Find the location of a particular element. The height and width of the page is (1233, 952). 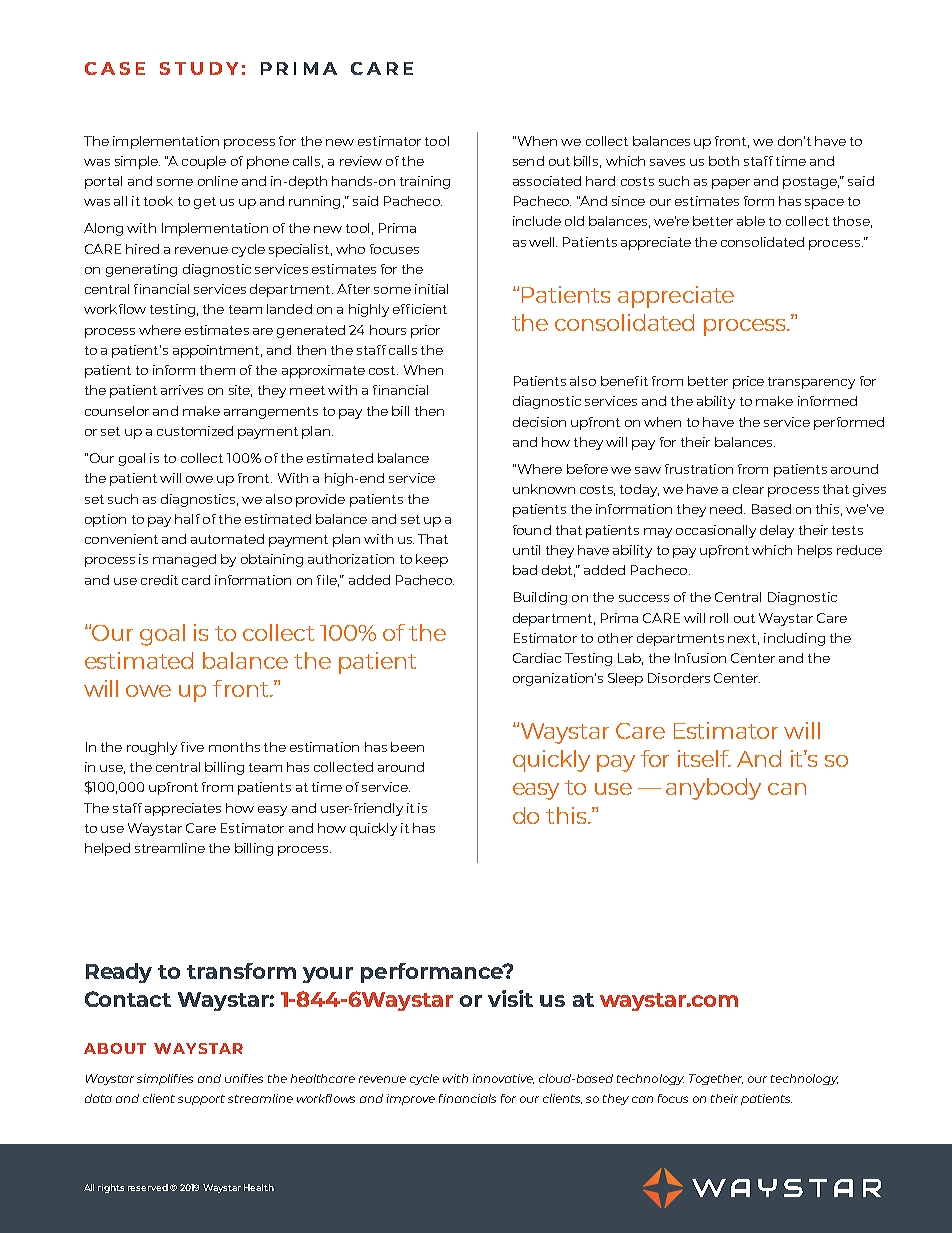

price is located at coordinates (748, 382).
